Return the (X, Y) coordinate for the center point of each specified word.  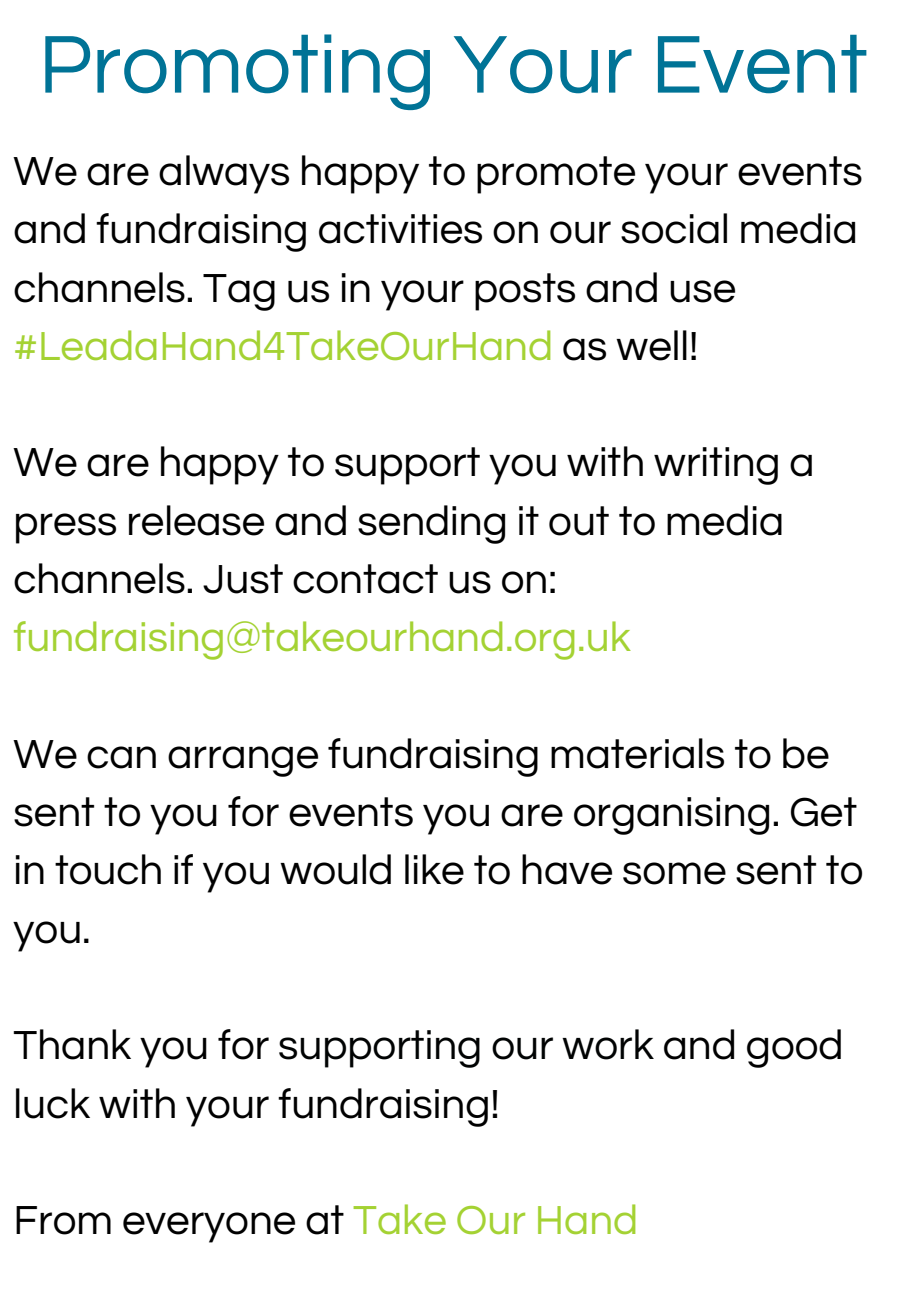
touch (108, 869)
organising (671, 816)
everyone (209, 1227)
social (674, 228)
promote (556, 175)
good (794, 1048)
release (196, 520)
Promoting (237, 72)
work (608, 1044)
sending (431, 524)
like (434, 869)
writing (716, 466)
